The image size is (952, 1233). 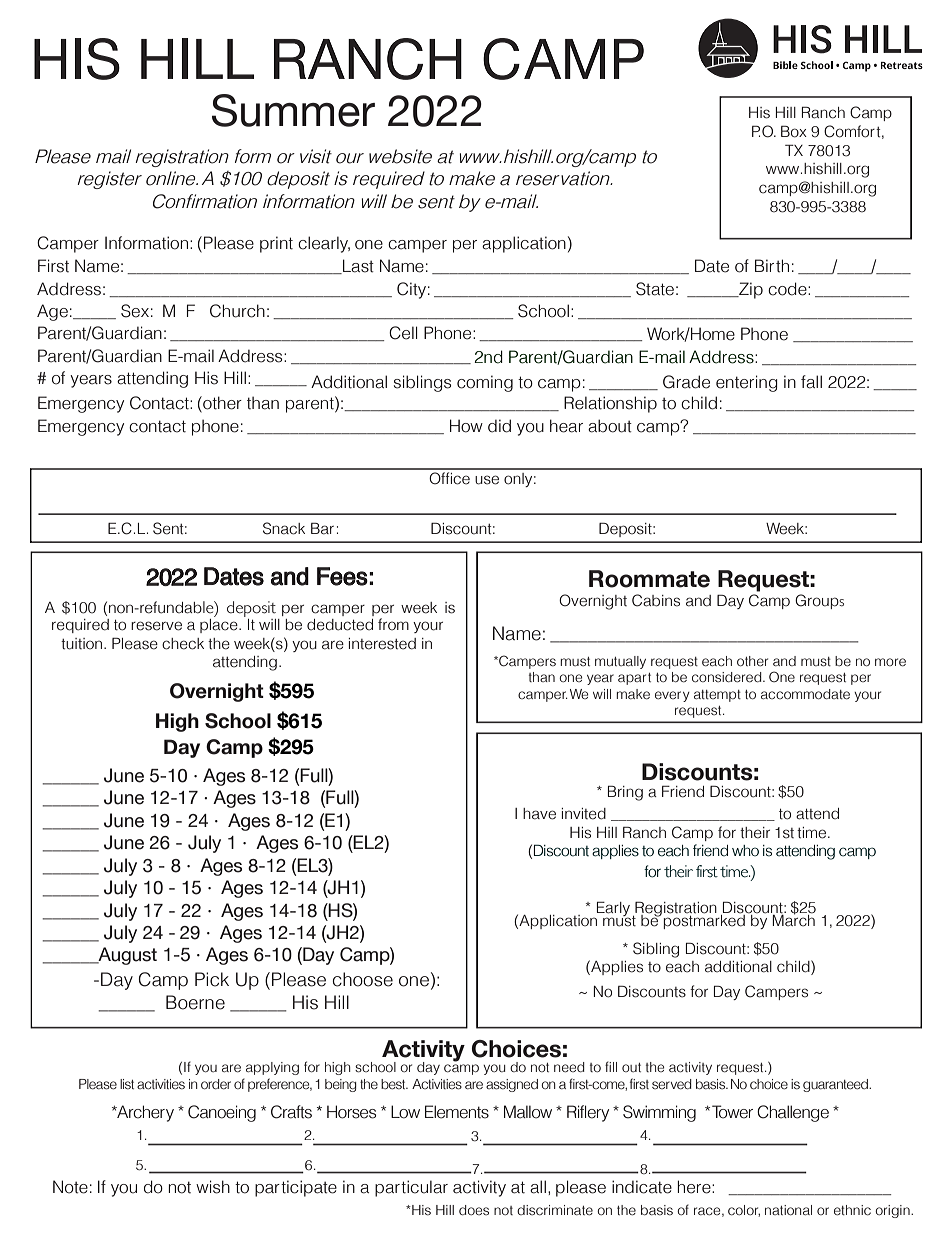 I want to click on Church, so click(x=237, y=311).
